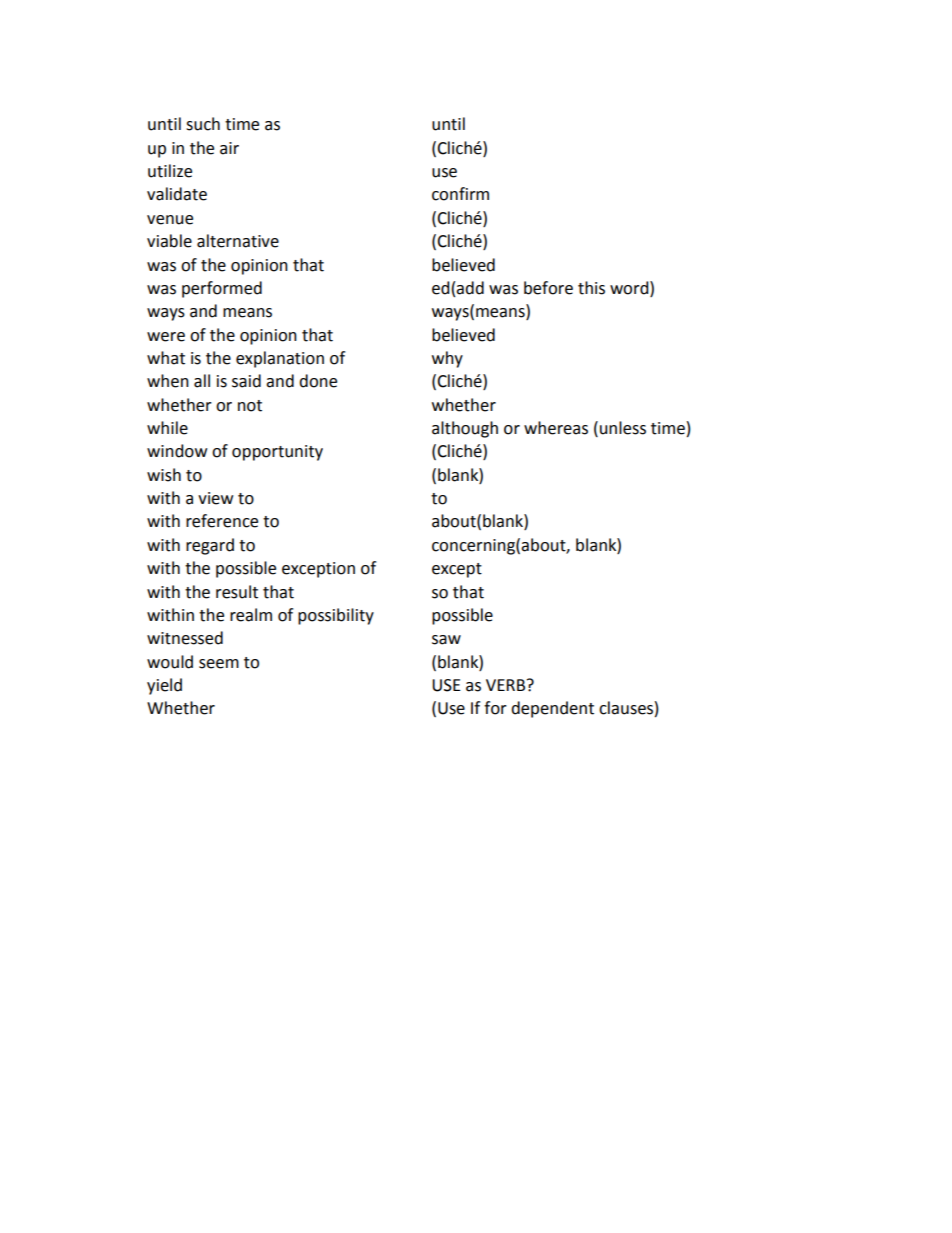 The width and height of the screenshot is (952, 1233). Describe the element at coordinates (446, 640) in the screenshot. I see `saw` at that location.
